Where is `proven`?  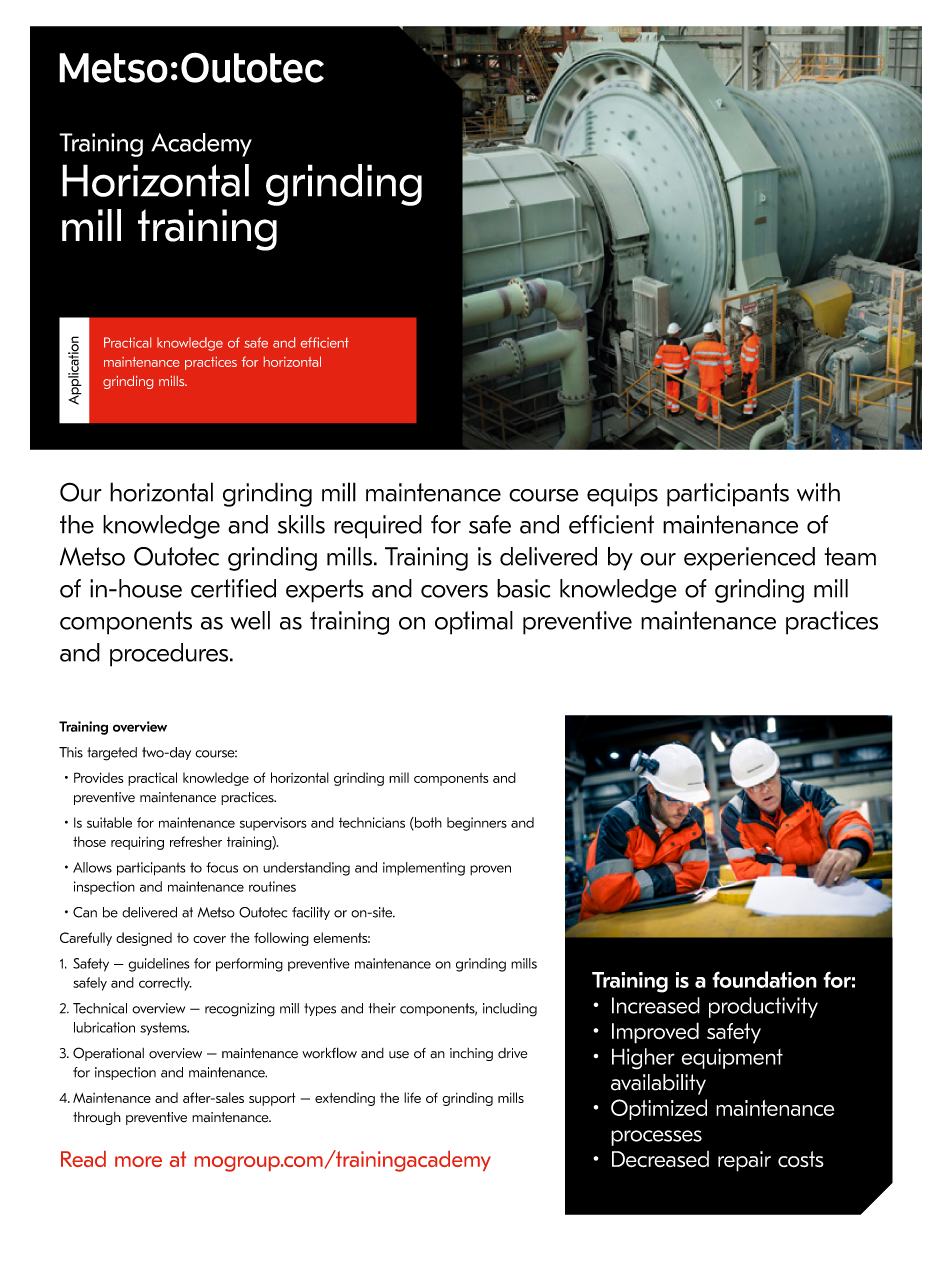 proven is located at coordinates (490, 870).
